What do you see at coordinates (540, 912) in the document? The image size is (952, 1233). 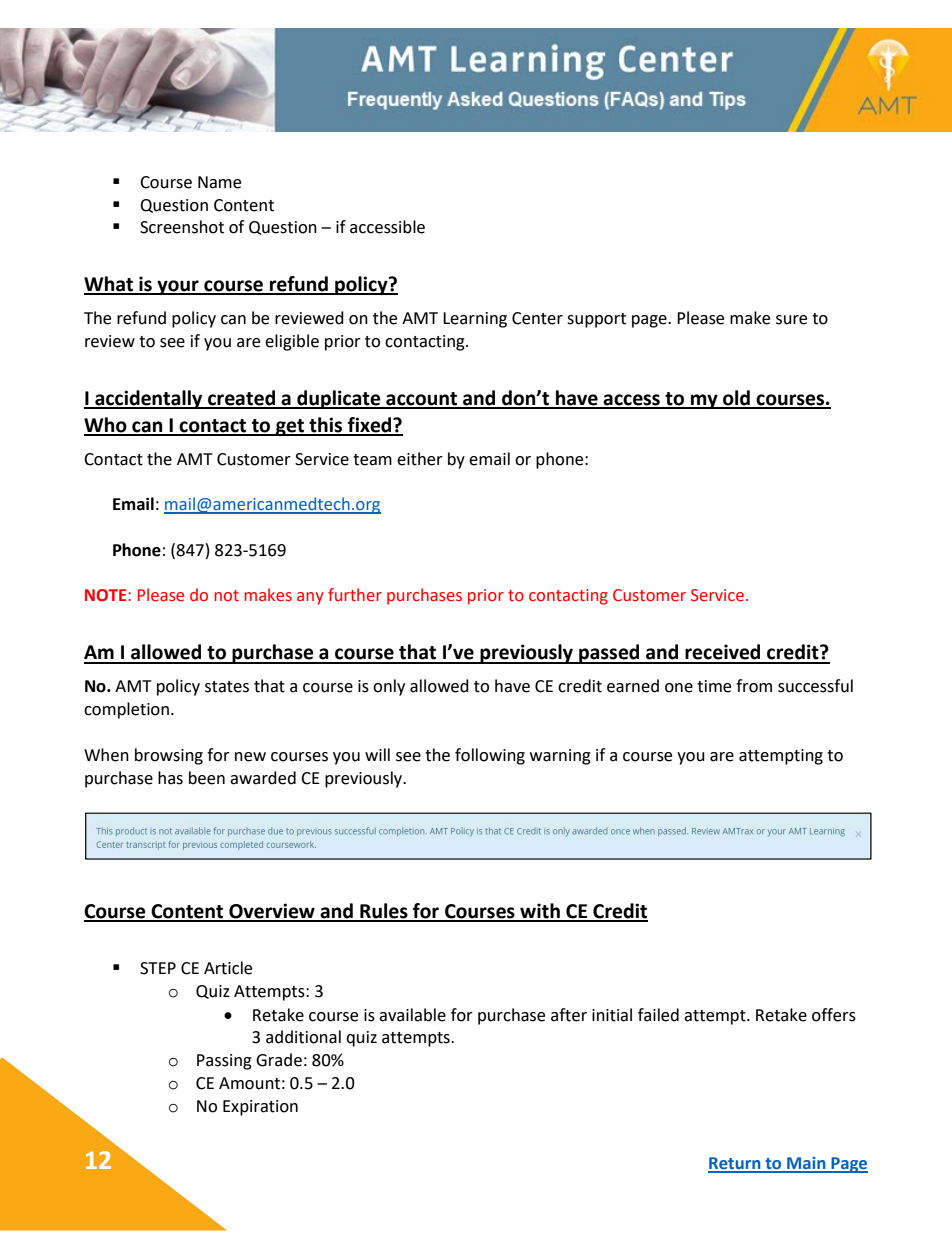 I see `with` at bounding box center [540, 912].
